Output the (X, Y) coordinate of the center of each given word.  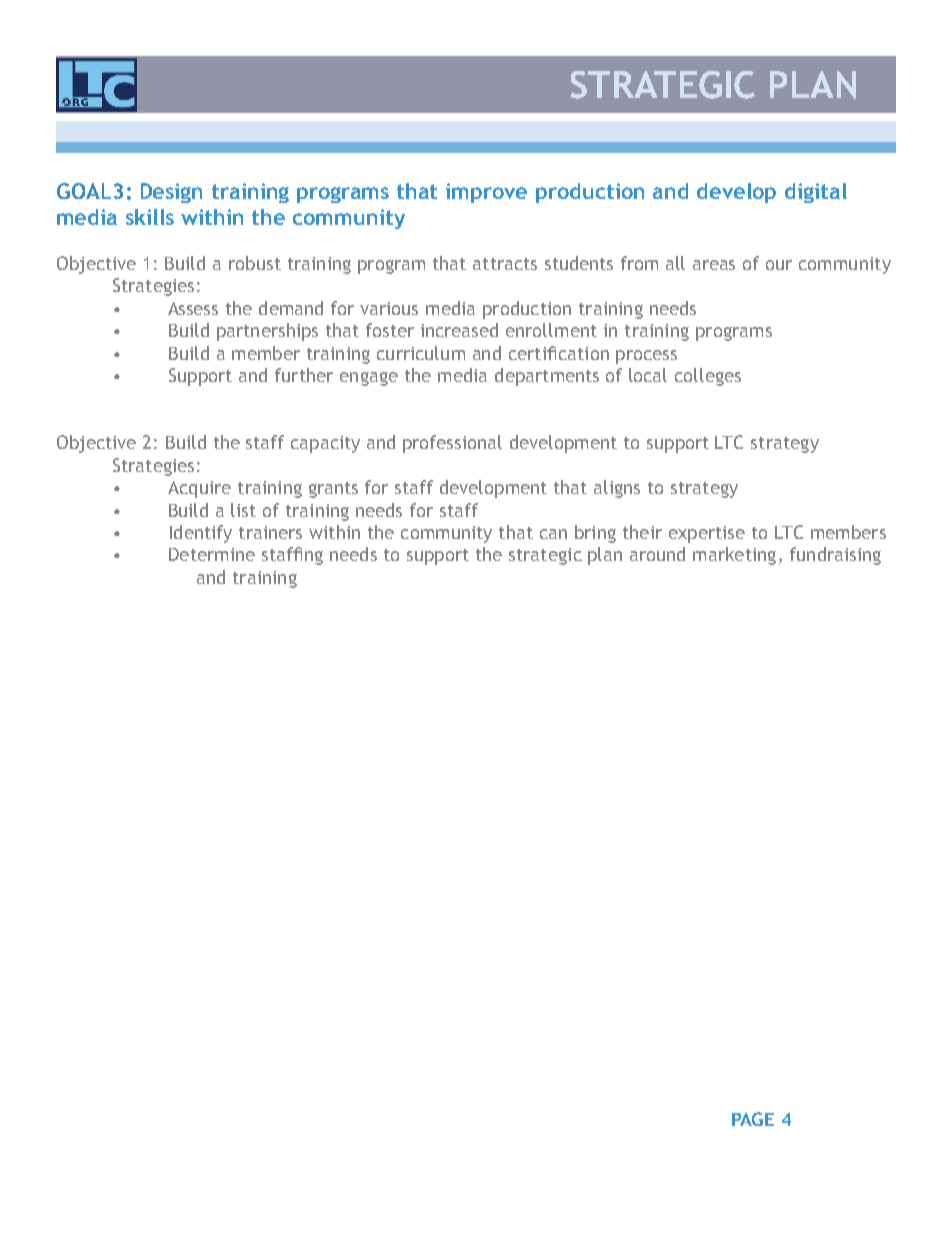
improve (486, 193)
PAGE (753, 1119)
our (779, 265)
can (553, 534)
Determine (212, 554)
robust (255, 263)
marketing (734, 556)
